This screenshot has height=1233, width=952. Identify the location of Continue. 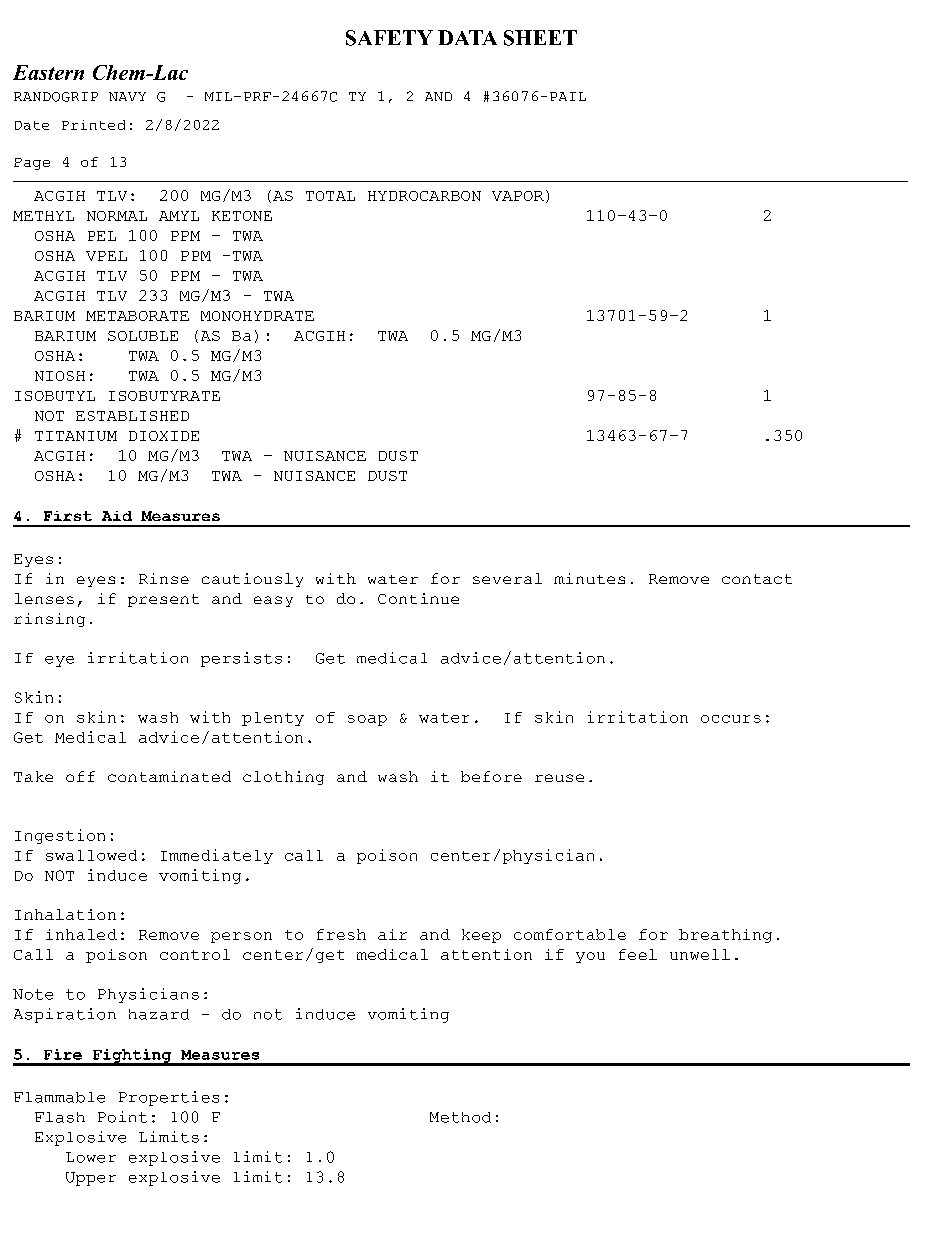
(418, 598).
